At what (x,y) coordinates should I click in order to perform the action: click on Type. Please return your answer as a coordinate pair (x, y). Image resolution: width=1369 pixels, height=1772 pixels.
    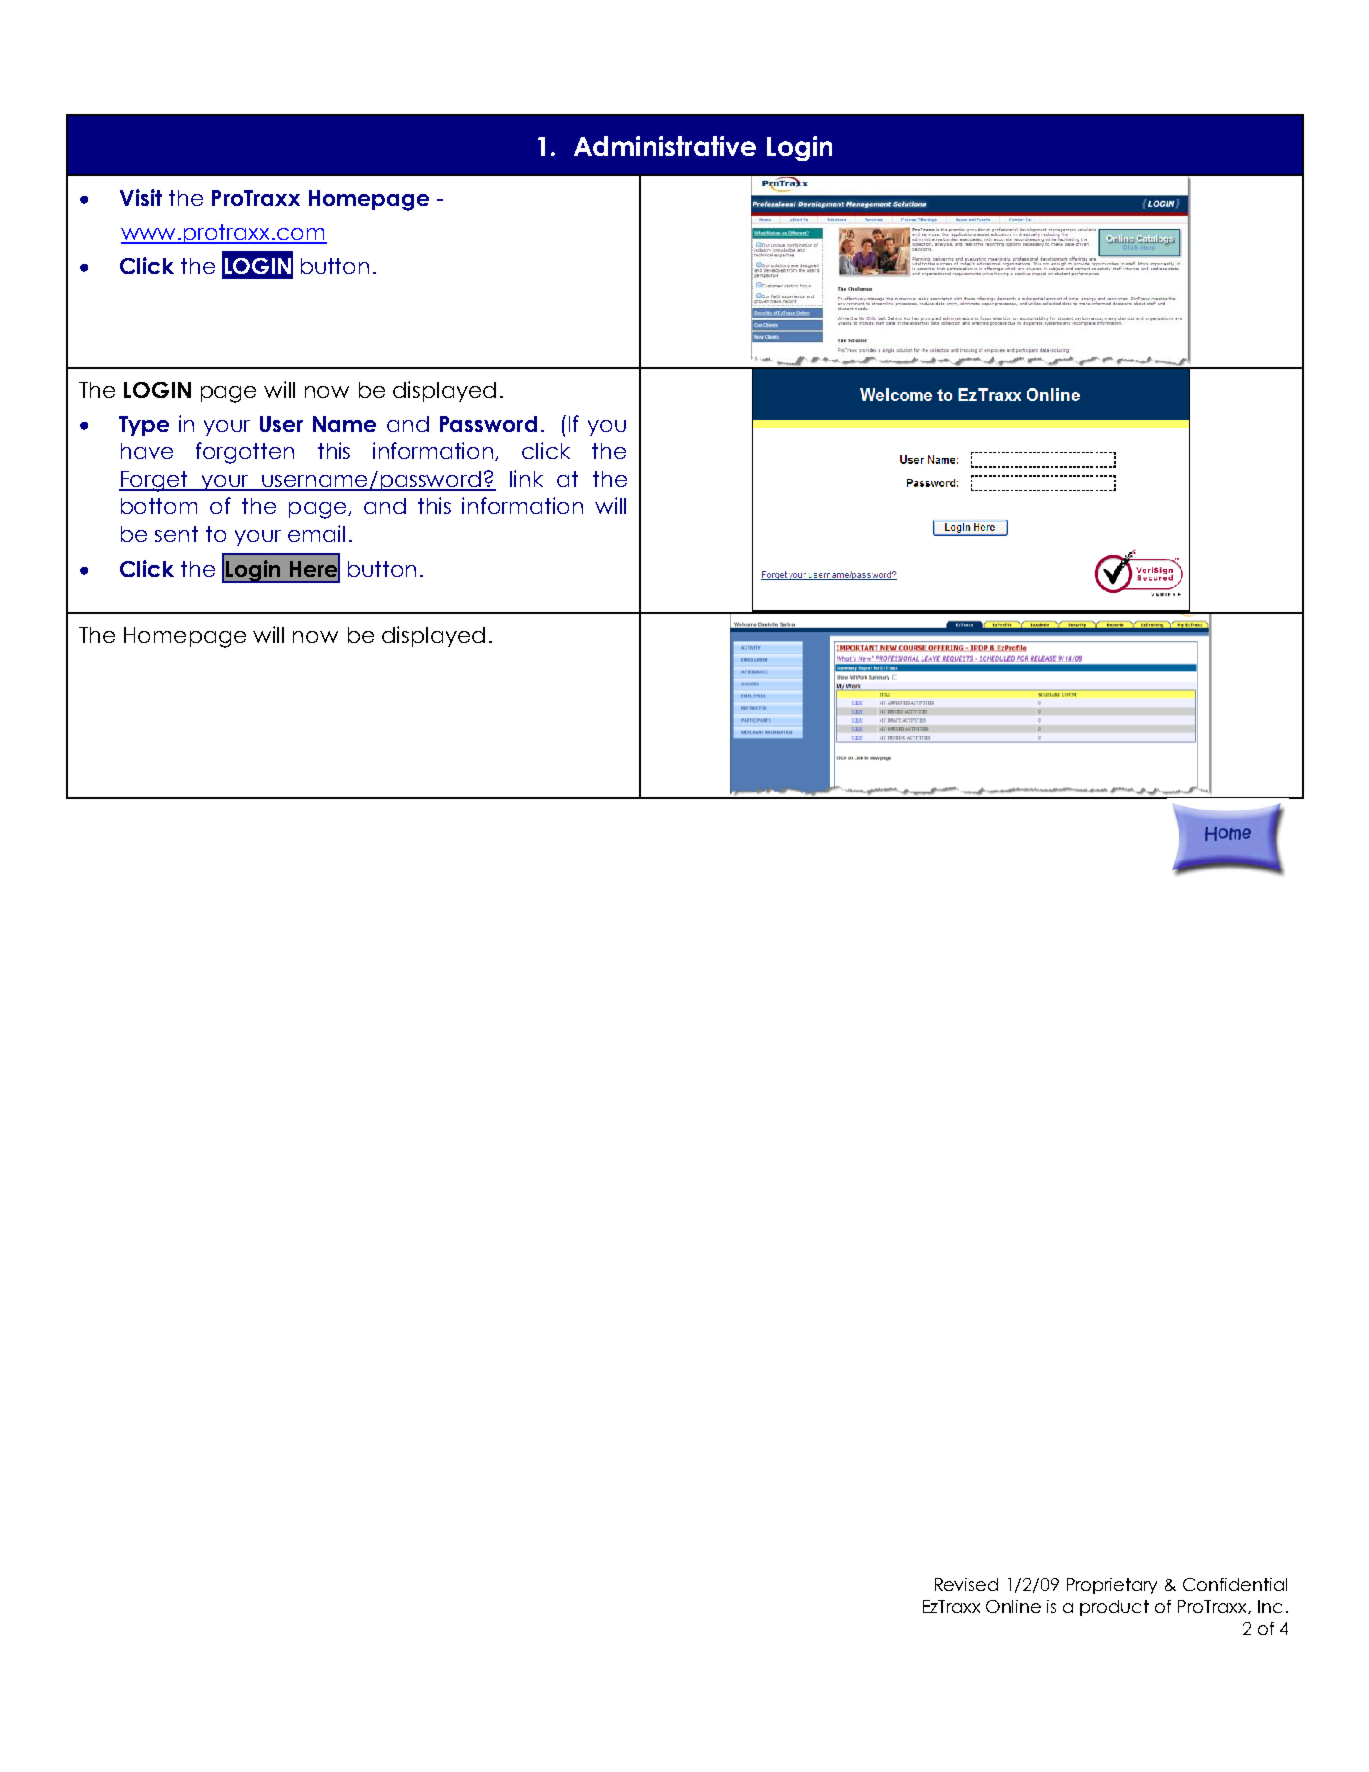
    Looking at the image, I should click on (144, 426).
